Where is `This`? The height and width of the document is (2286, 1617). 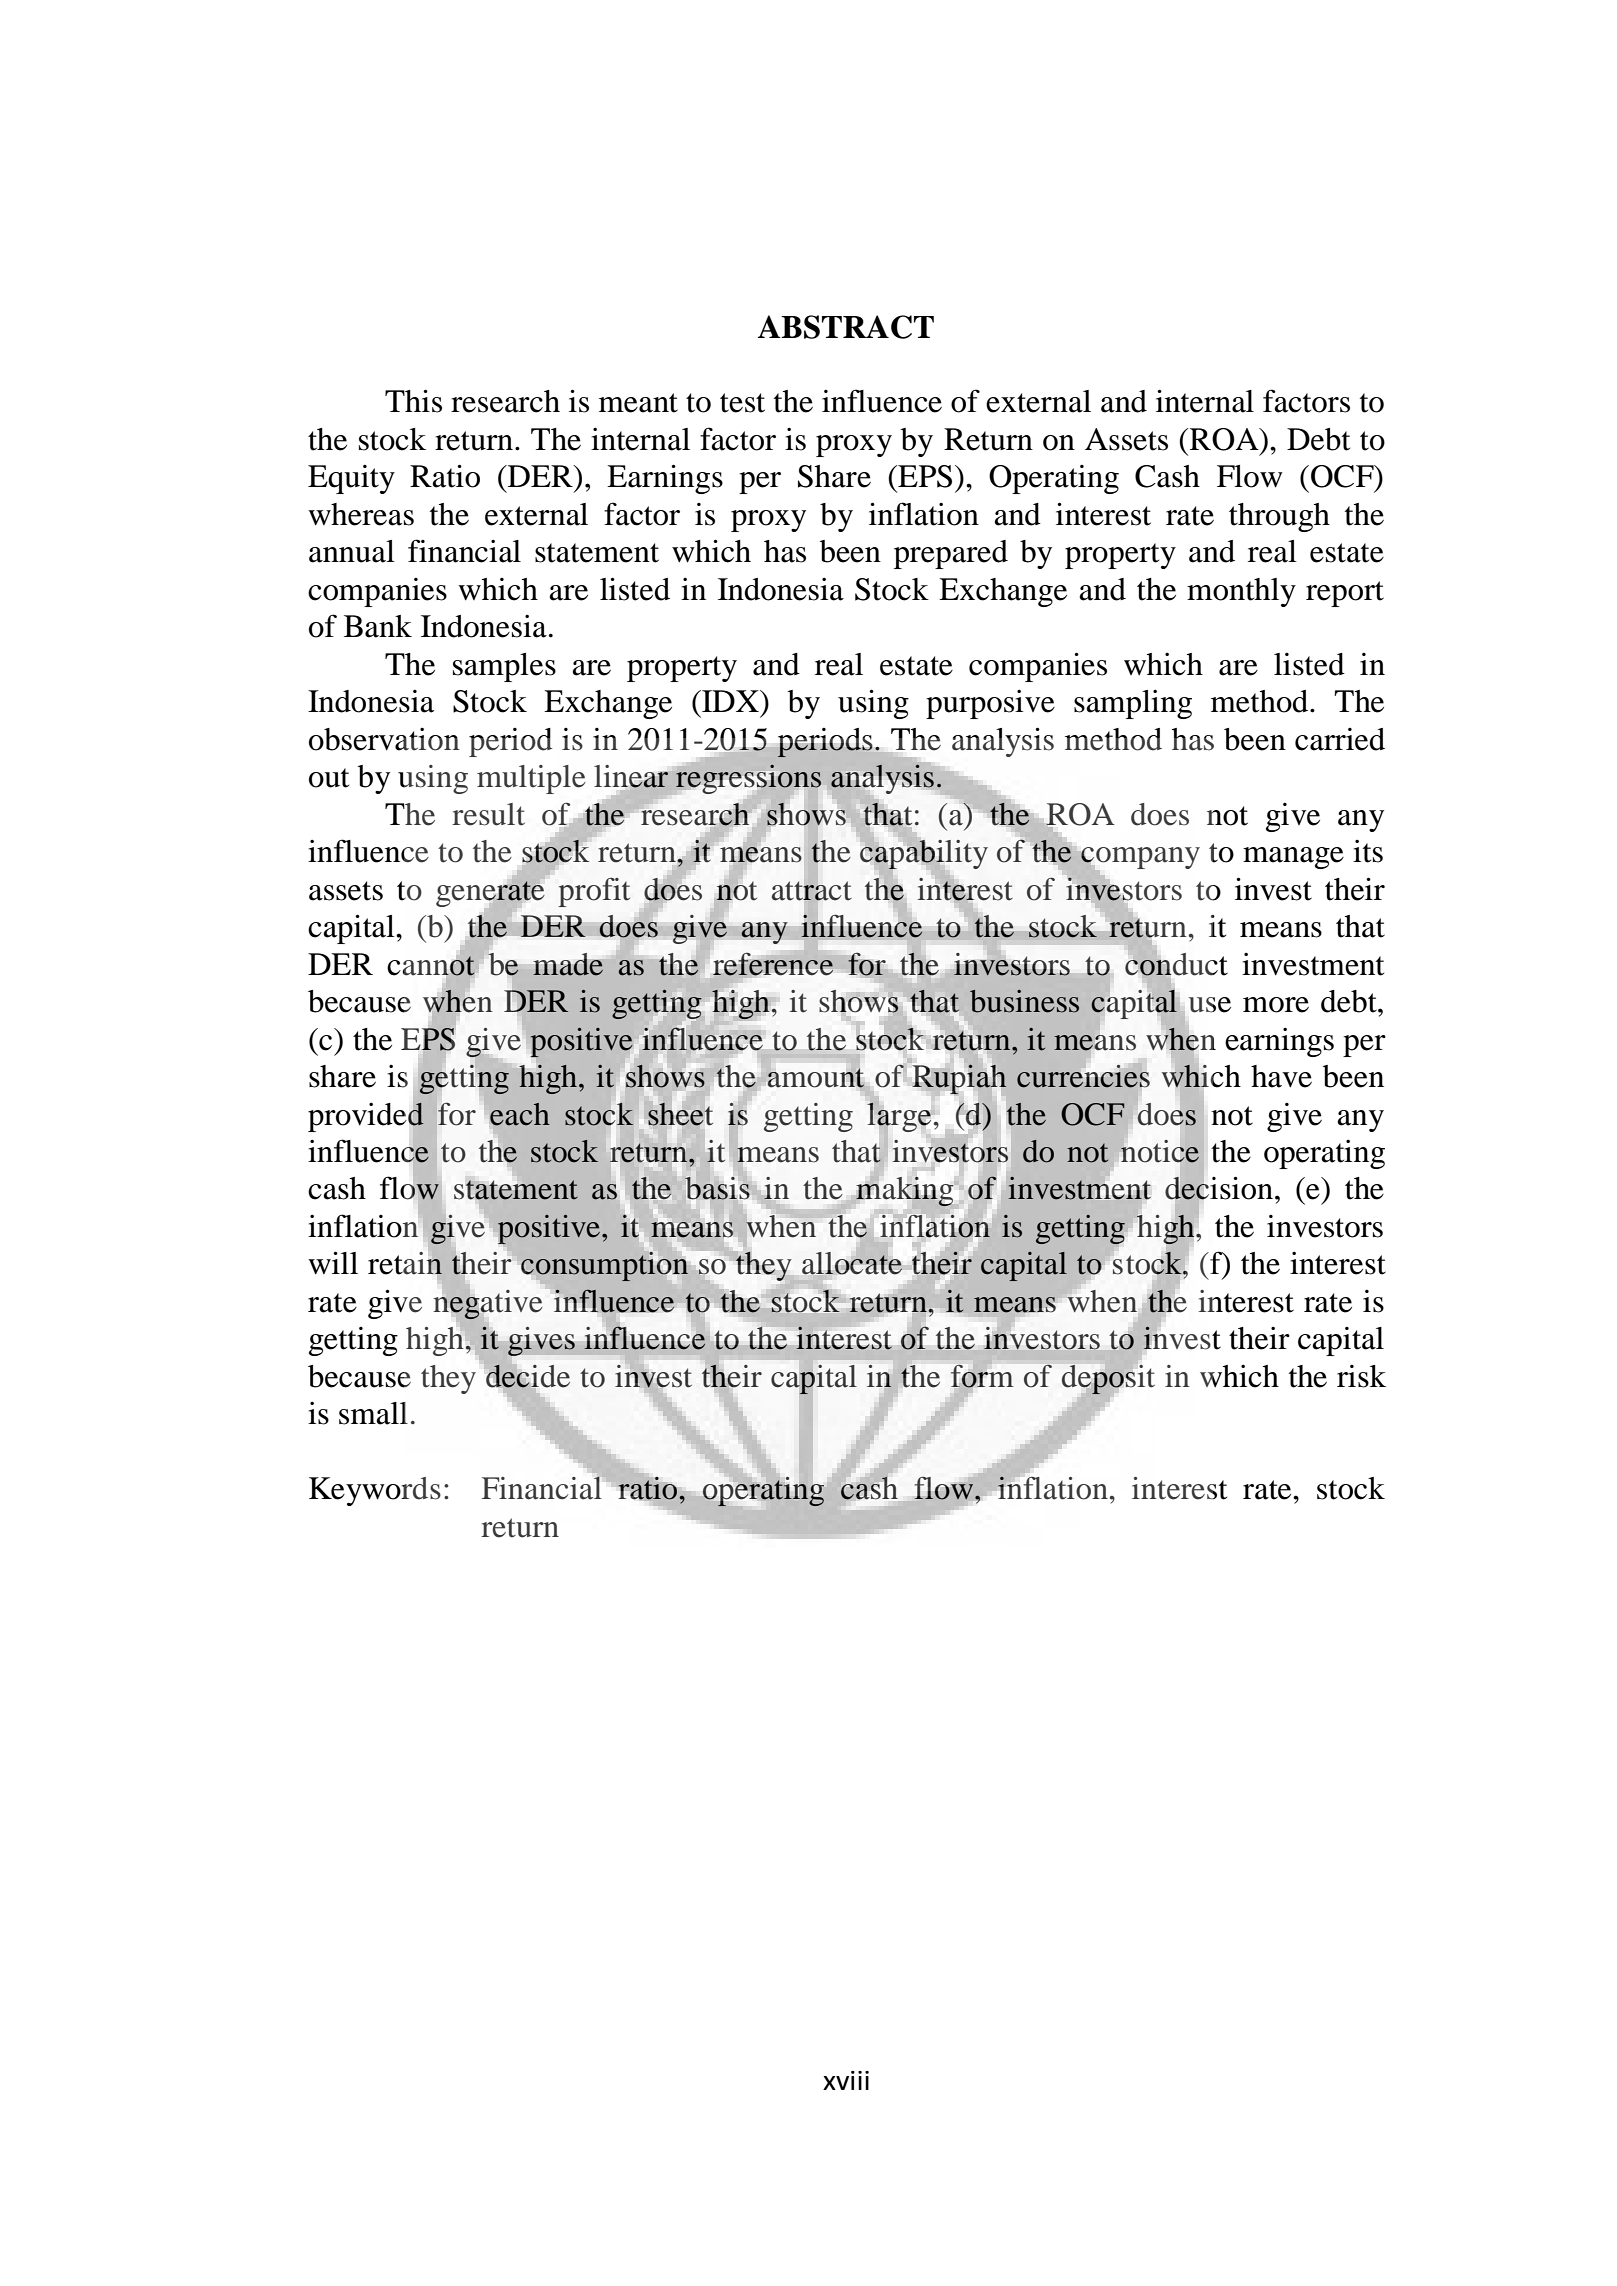 This is located at coordinates (413, 401).
